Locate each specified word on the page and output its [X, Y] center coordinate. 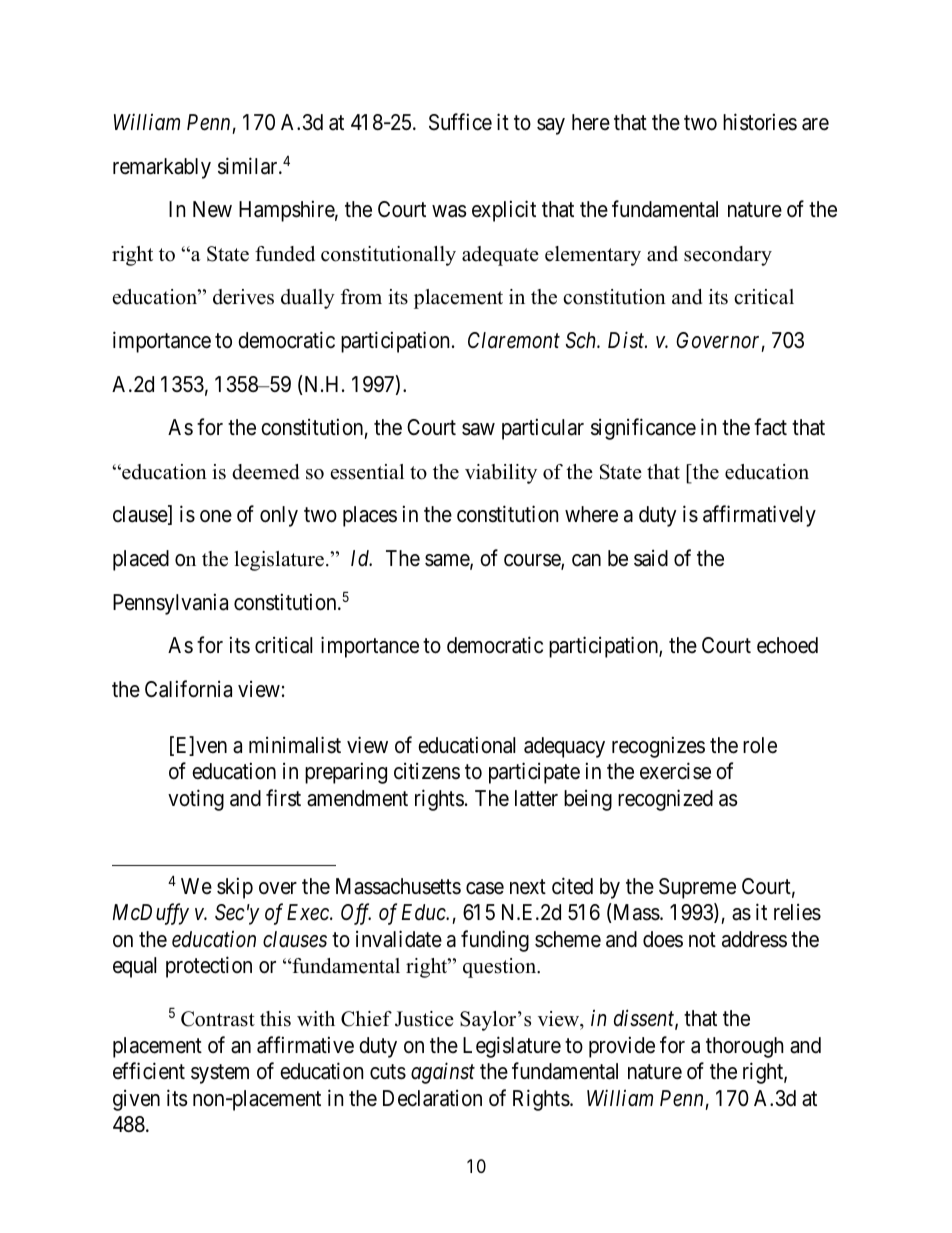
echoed [787, 645]
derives [243, 297]
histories [760, 122]
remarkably [162, 168]
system [220, 1074]
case [485, 888]
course [533, 561]
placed [141, 560]
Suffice [460, 122]
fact [770, 427]
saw [478, 429]
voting [196, 800]
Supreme [697, 888]
